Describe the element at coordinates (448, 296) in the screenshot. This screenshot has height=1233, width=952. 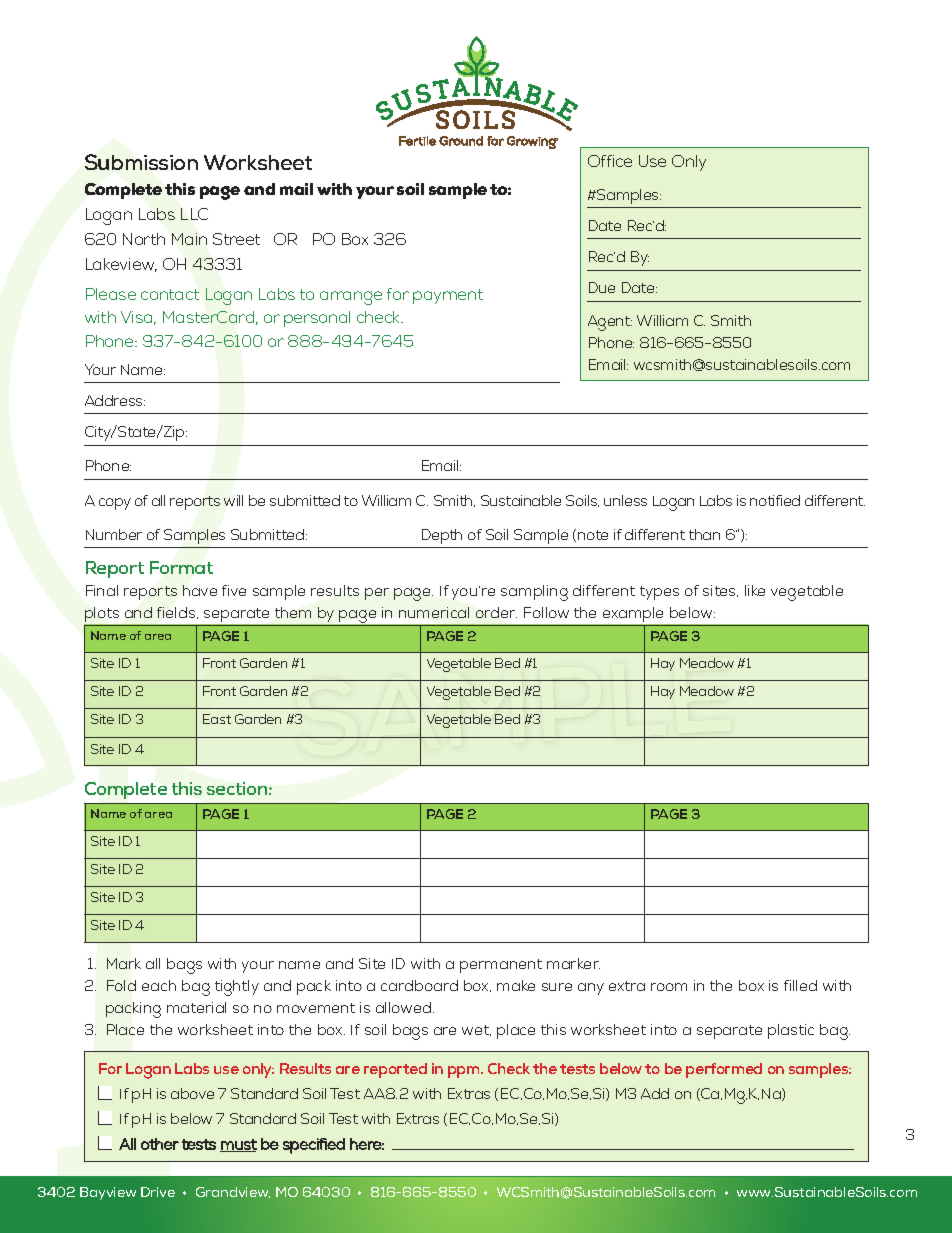
I see `payment` at that location.
